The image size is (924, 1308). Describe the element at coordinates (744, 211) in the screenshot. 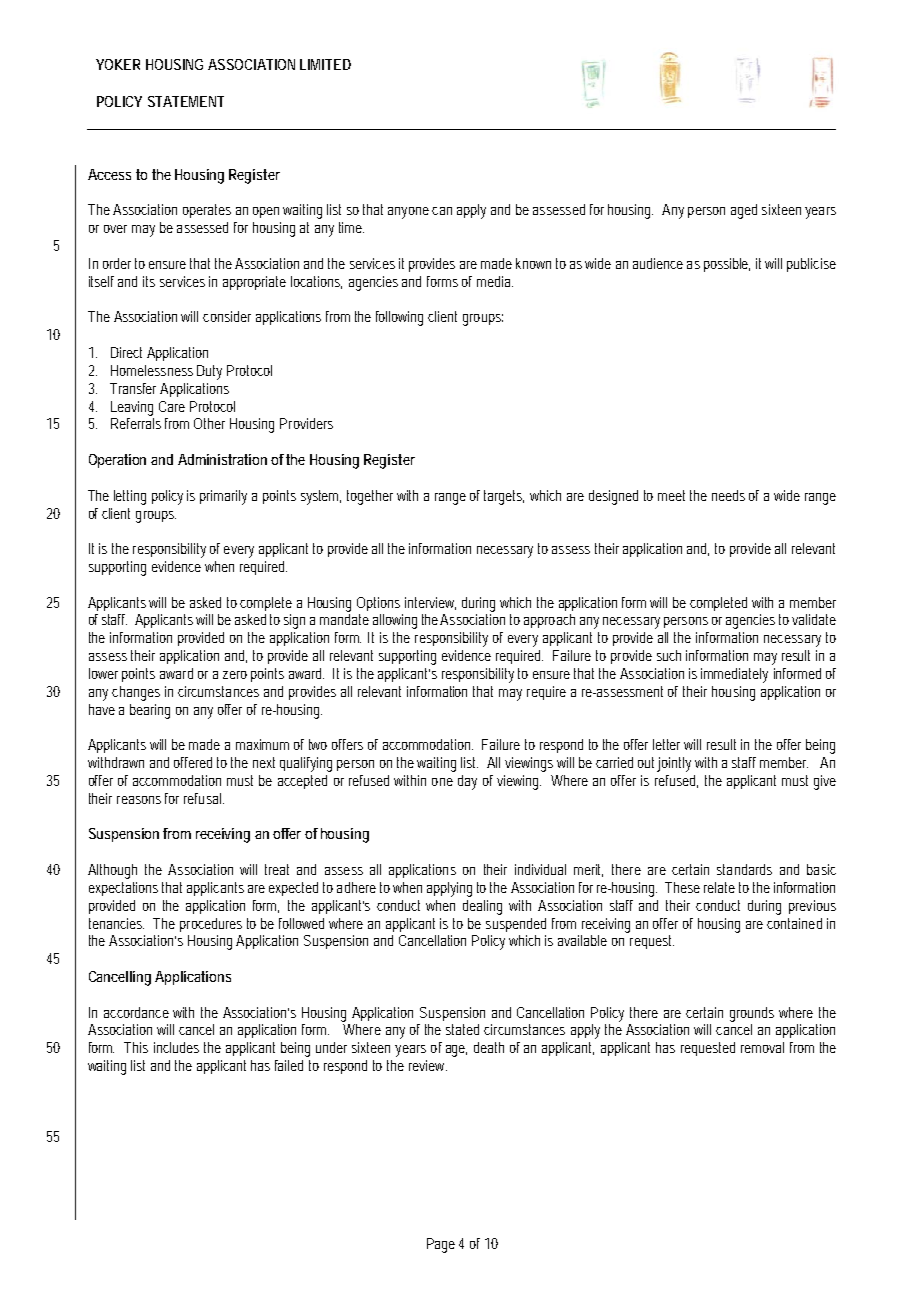

I see `aged` at that location.
